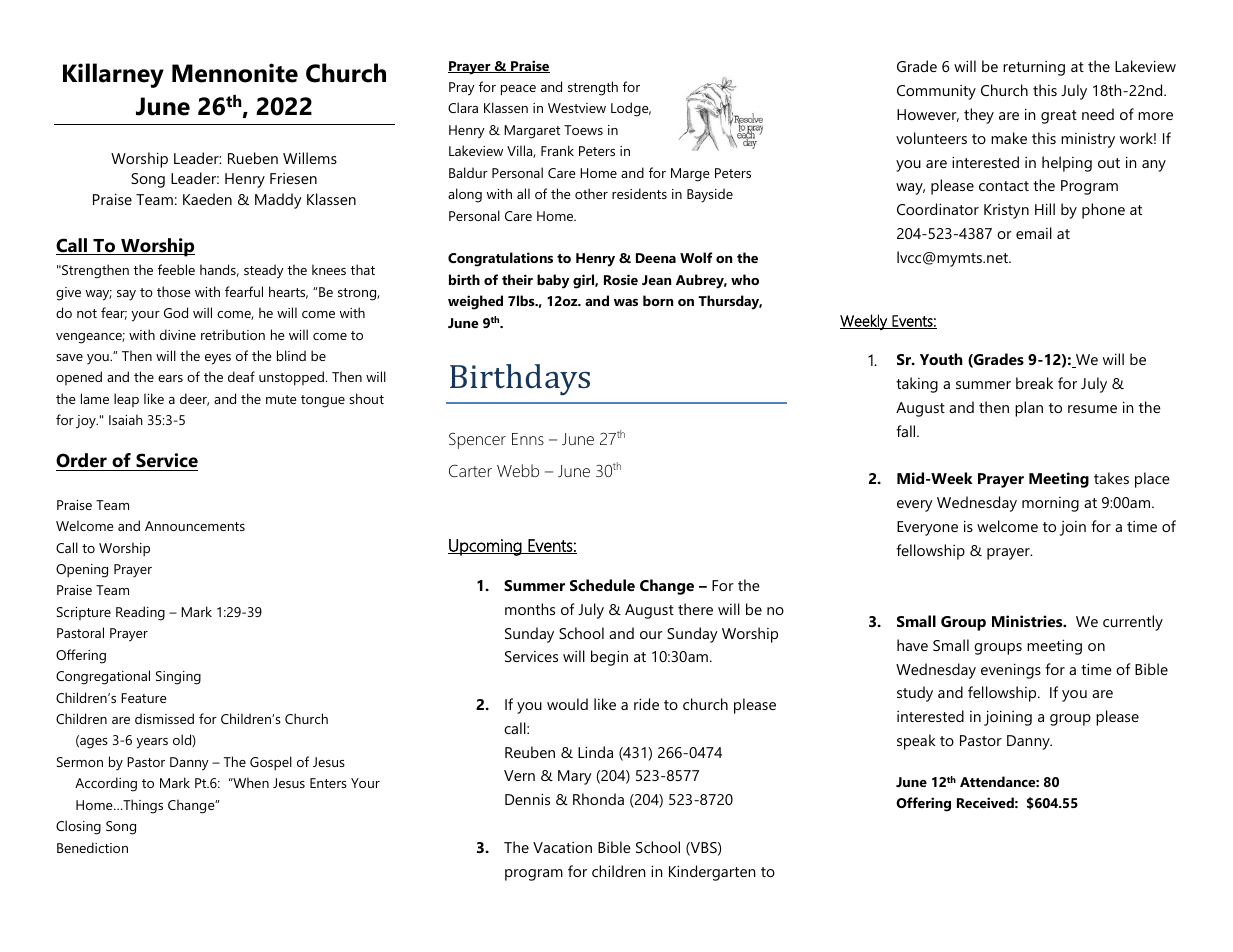 The height and width of the document is (952, 1233). I want to click on email, so click(1034, 233).
